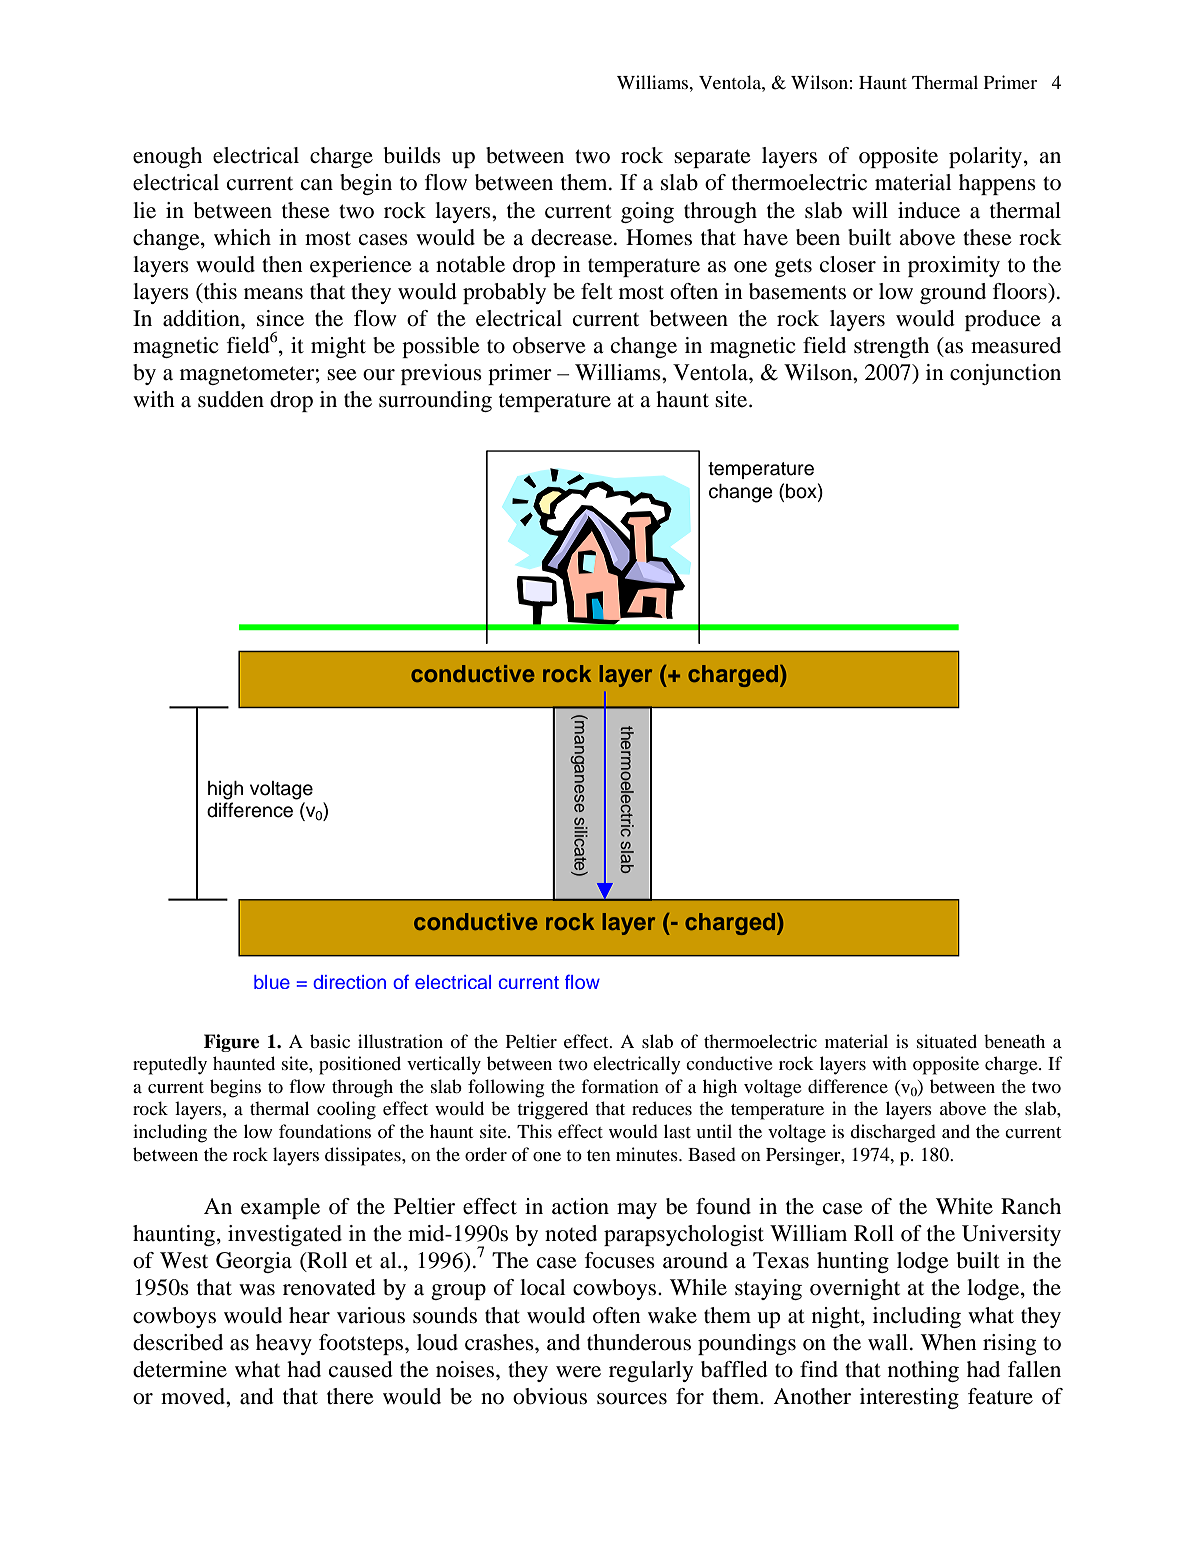 Image resolution: width=1203 pixels, height=1557 pixels. What do you see at coordinates (947, 1041) in the image?
I see `situated` at bounding box center [947, 1041].
